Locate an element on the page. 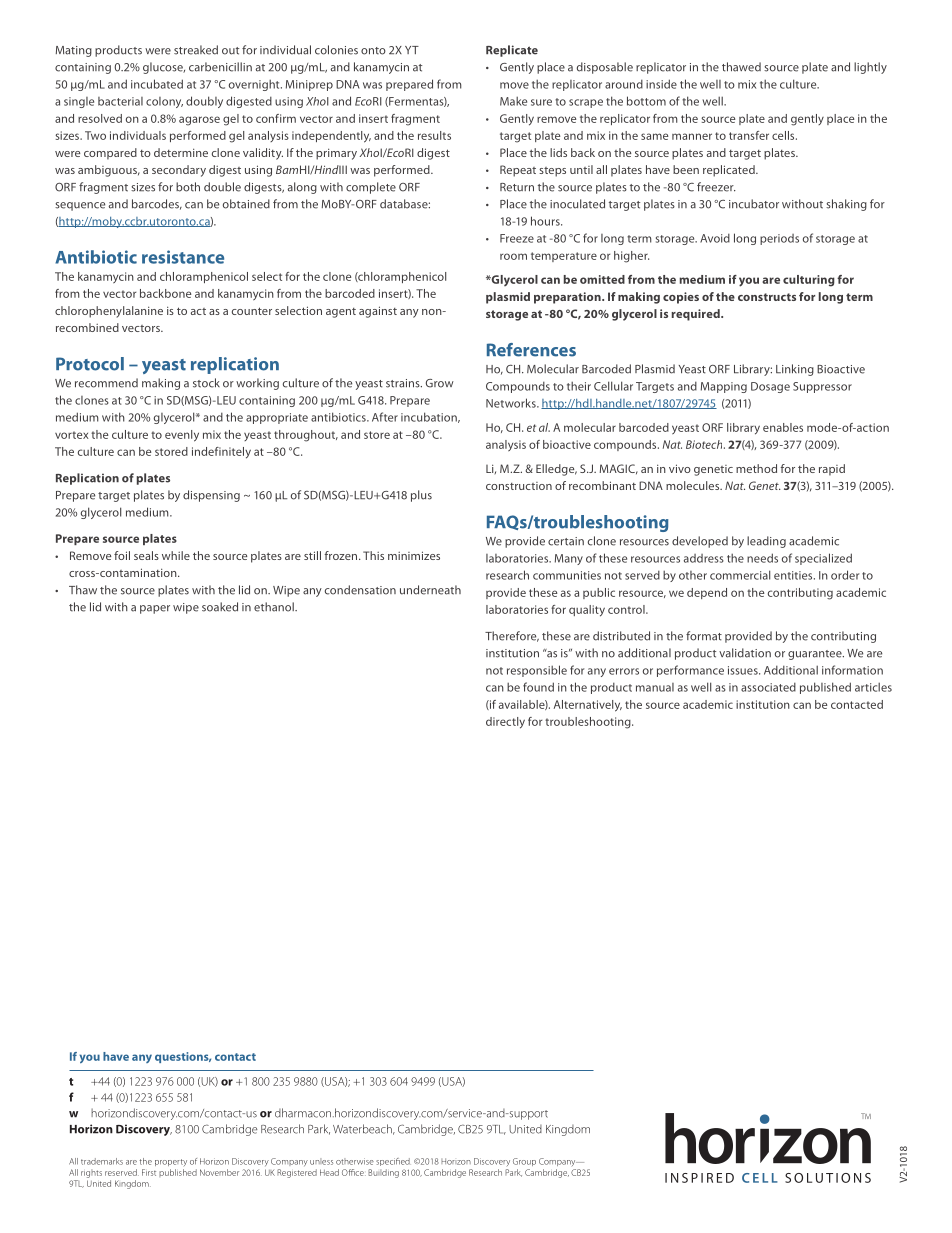 The width and height of the document is (952, 1233). paper is located at coordinates (155, 609).
